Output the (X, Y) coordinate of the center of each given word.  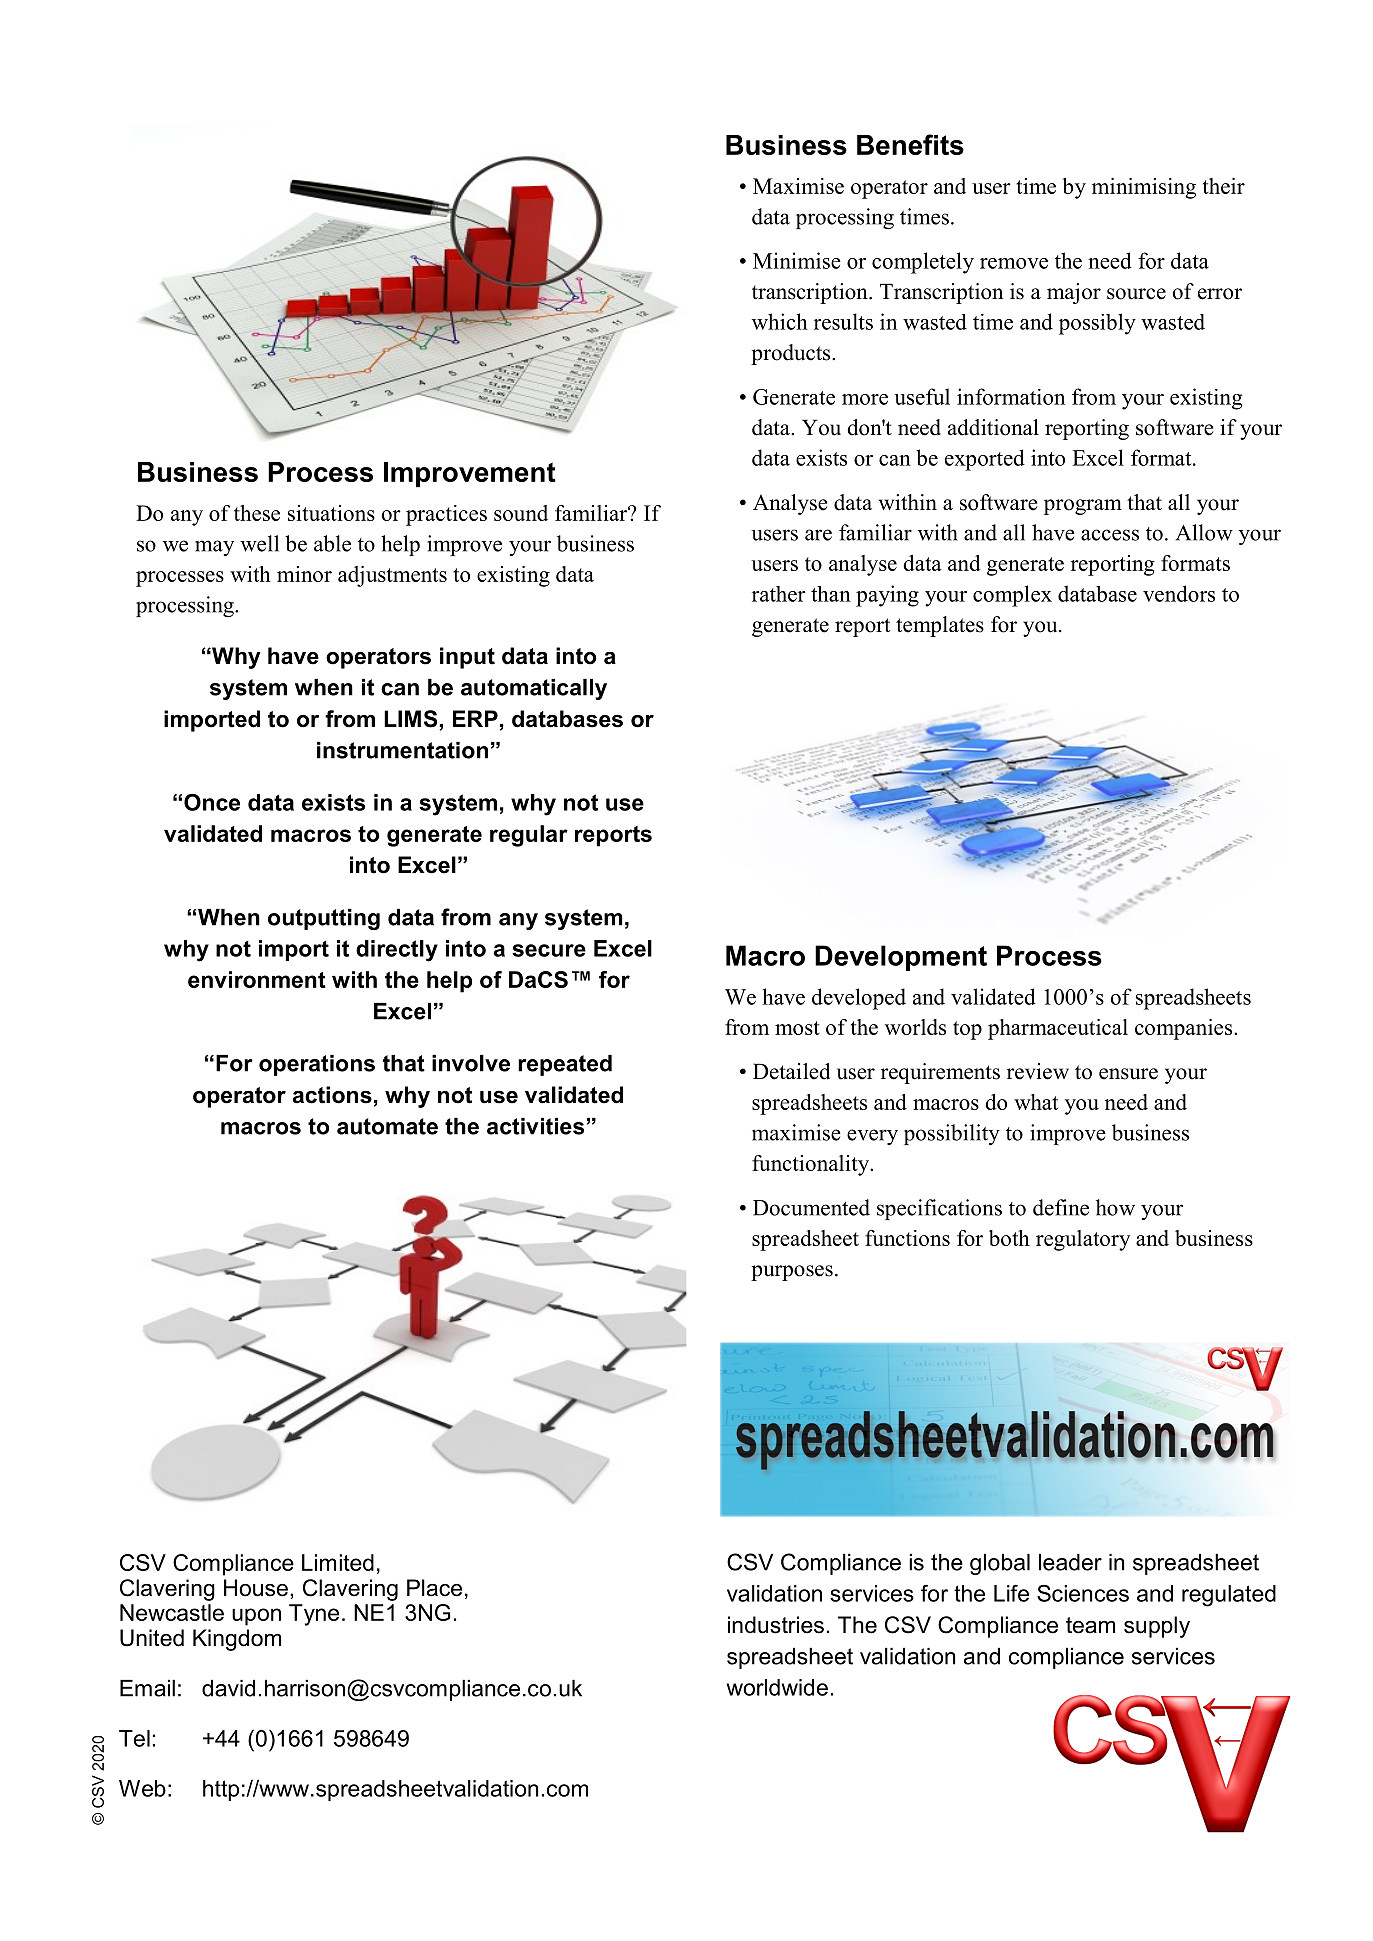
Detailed (791, 1071)
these (257, 513)
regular (529, 836)
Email (147, 1688)
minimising (1144, 188)
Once (212, 802)
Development (901, 958)
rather (779, 594)
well (259, 543)
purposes (792, 1273)
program (1083, 507)
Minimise (797, 260)
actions (332, 1095)
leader (1070, 1562)
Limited (338, 1562)
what (1036, 1102)
